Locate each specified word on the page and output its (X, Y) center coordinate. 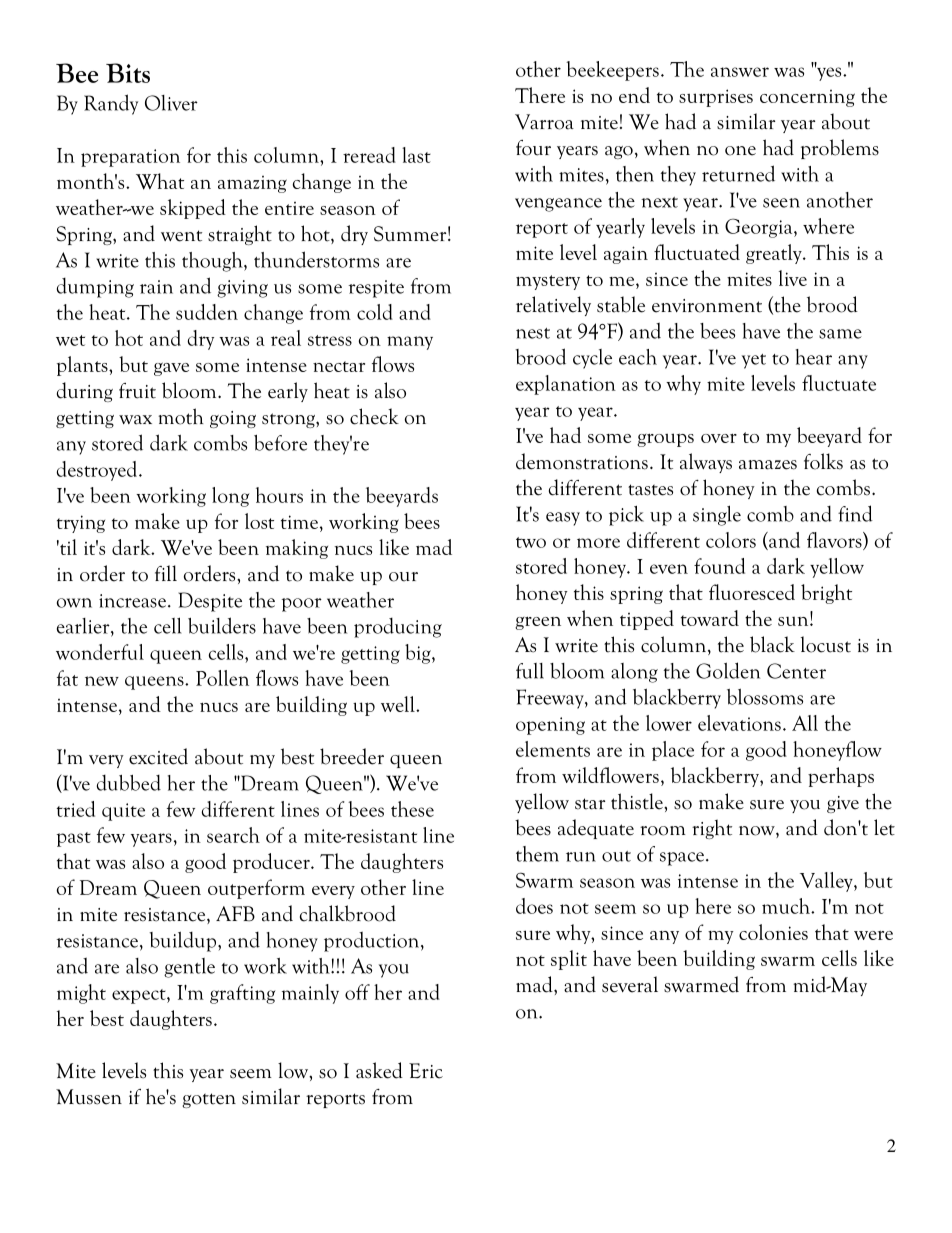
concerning (807, 98)
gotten (209, 1100)
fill (166, 573)
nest (533, 333)
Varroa (544, 122)
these (412, 809)
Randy (111, 104)
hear (814, 357)
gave (171, 369)
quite (123, 812)
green (538, 623)
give (843, 804)
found (719, 566)
